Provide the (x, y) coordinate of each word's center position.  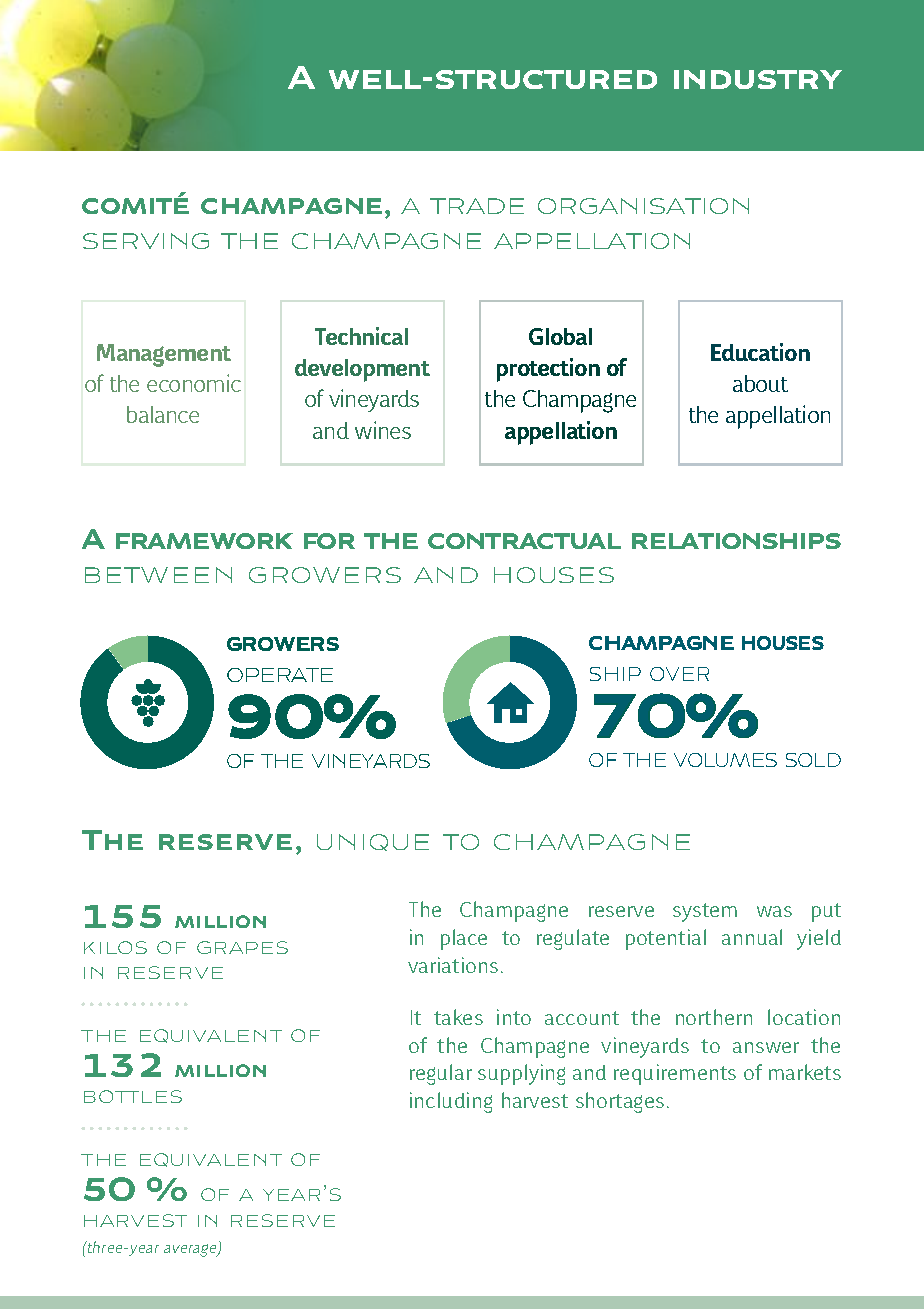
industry (758, 79)
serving (146, 241)
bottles (133, 1096)
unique (373, 842)
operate (280, 675)
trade (477, 206)
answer (766, 1047)
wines (383, 430)
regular (441, 1074)
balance (163, 414)
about (760, 383)
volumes (725, 760)
